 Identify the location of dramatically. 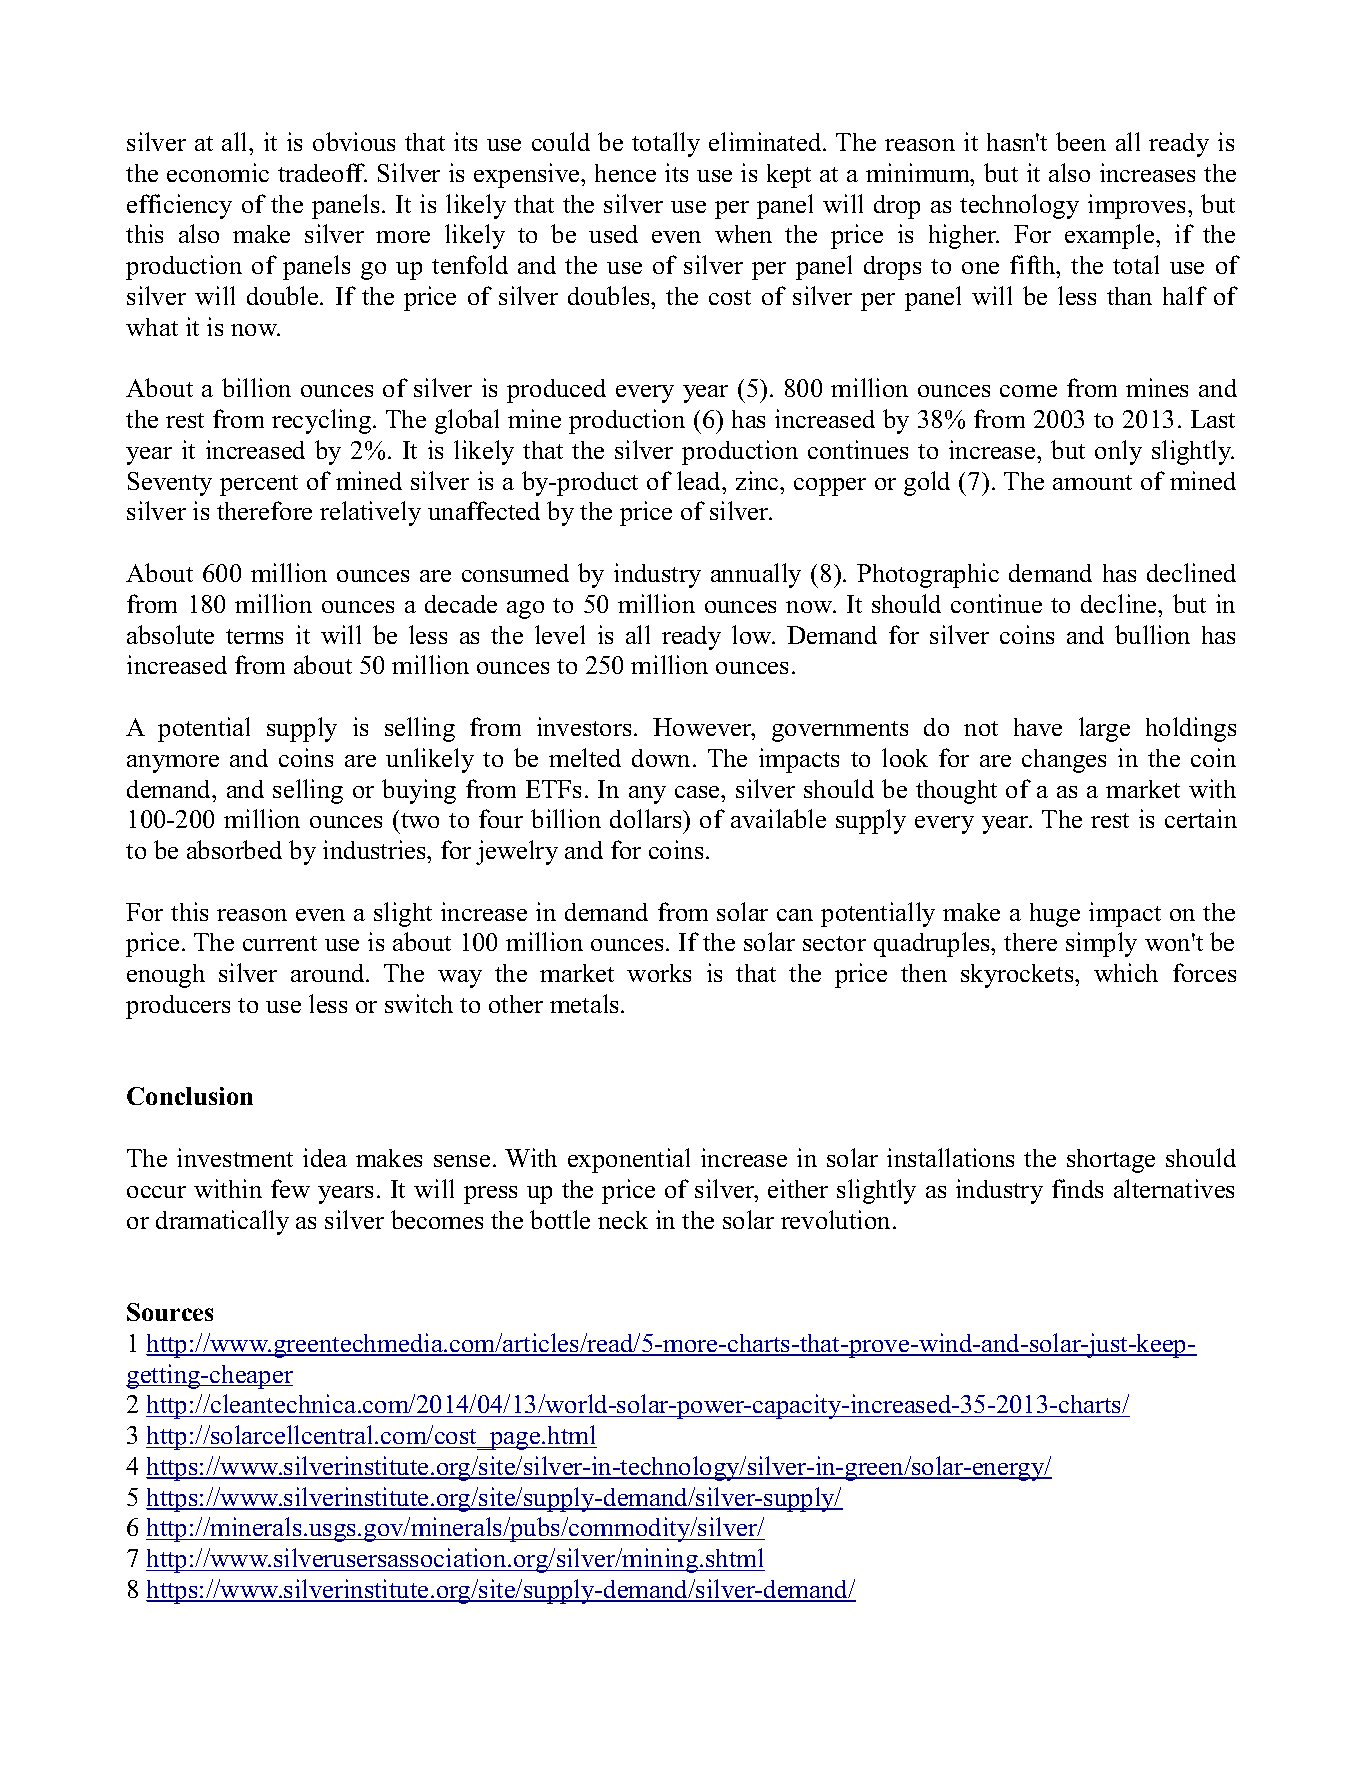
(222, 1222).
